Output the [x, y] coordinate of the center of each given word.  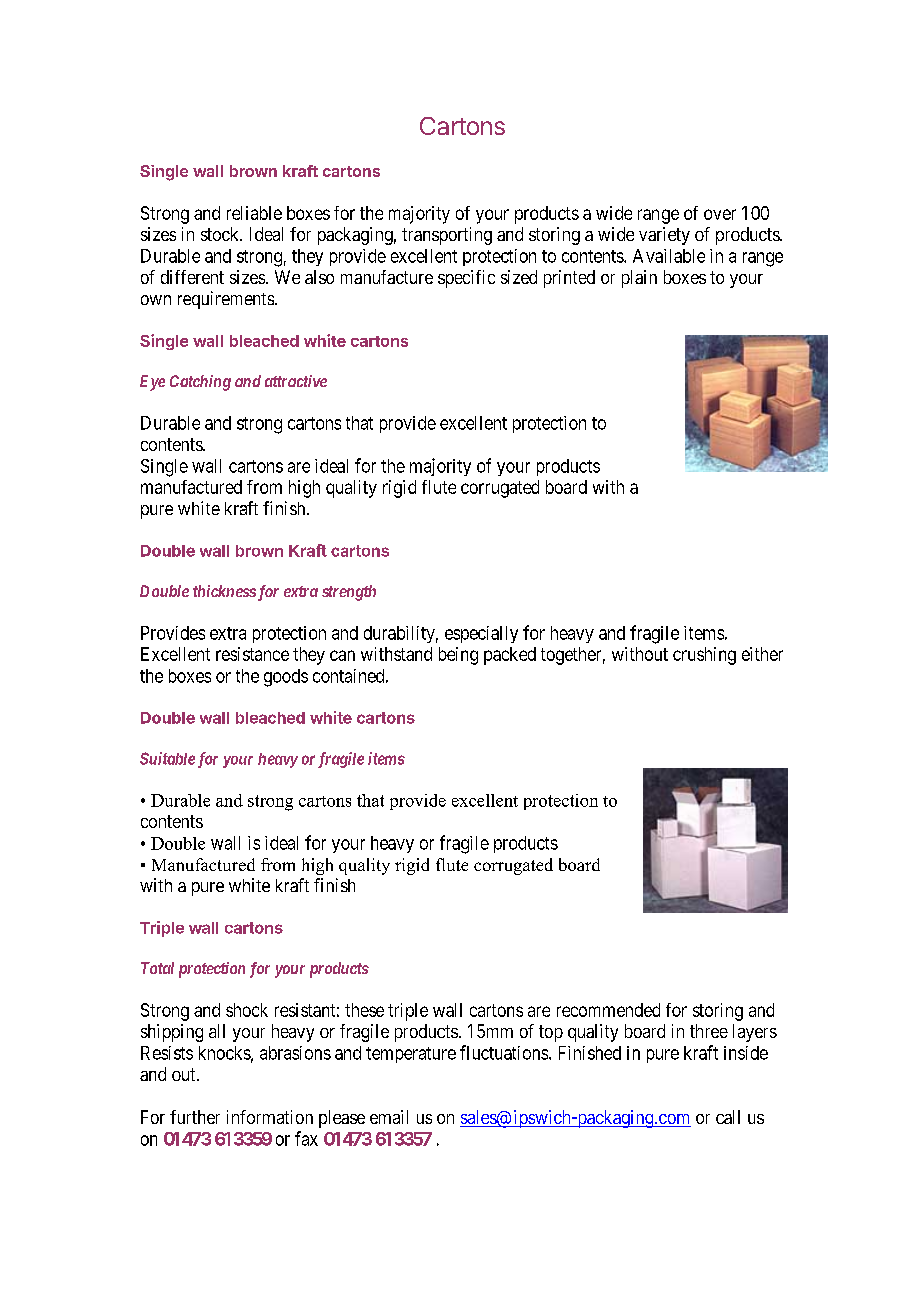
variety [664, 236]
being [458, 656]
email [389, 1117]
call [728, 1117]
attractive [296, 381]
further [195, 1117]
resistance [252, 654]
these [364, 1010]
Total [157, 968]
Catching [200, 383]
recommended [608, 1010]
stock [221, 234]
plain [639, 279]
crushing [704, 656]
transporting [447, 236]
